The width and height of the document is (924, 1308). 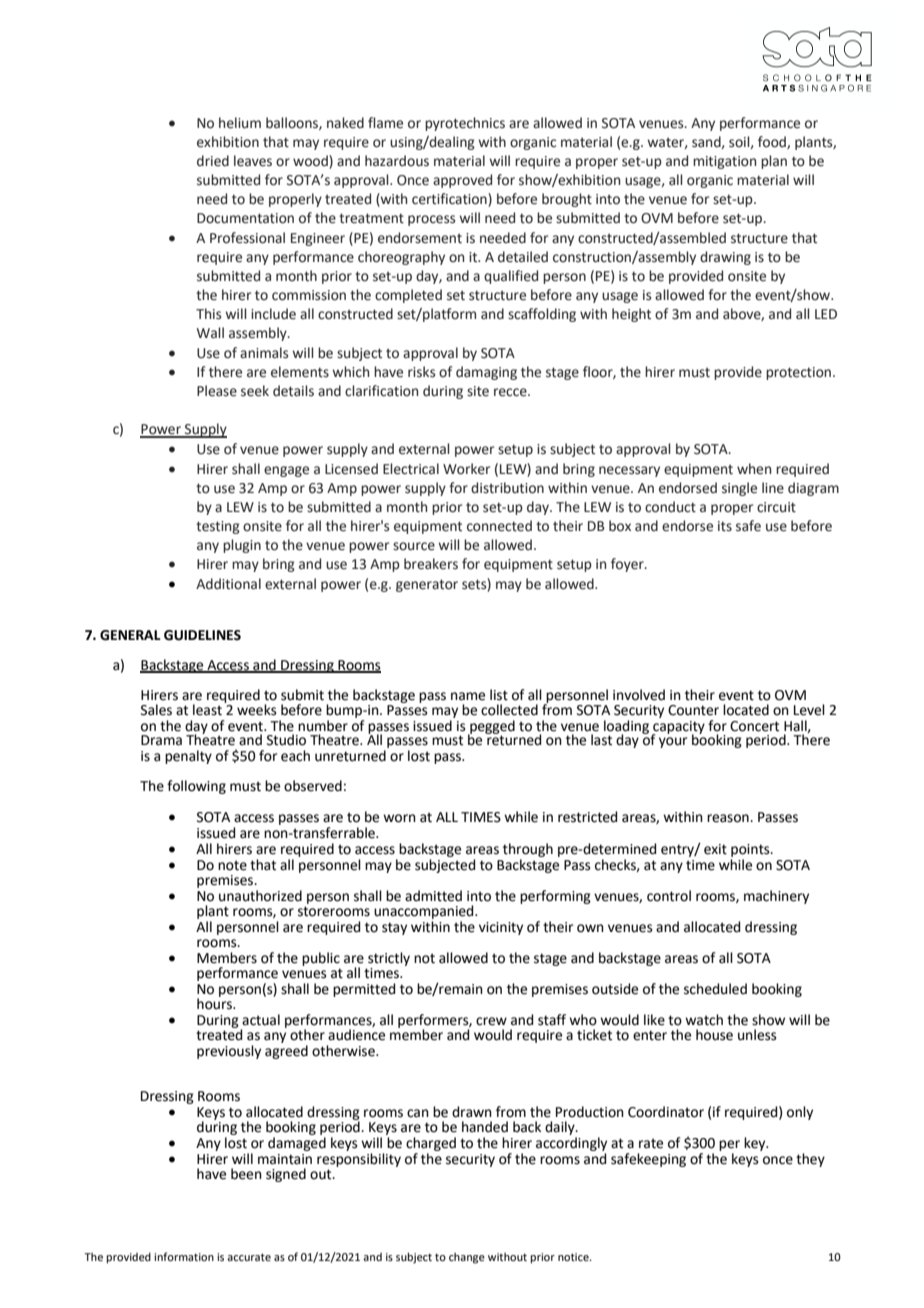 What do you see at coordinates (724, 162) in the document?
I see `mitigation` at bounding box center [724, 162].
